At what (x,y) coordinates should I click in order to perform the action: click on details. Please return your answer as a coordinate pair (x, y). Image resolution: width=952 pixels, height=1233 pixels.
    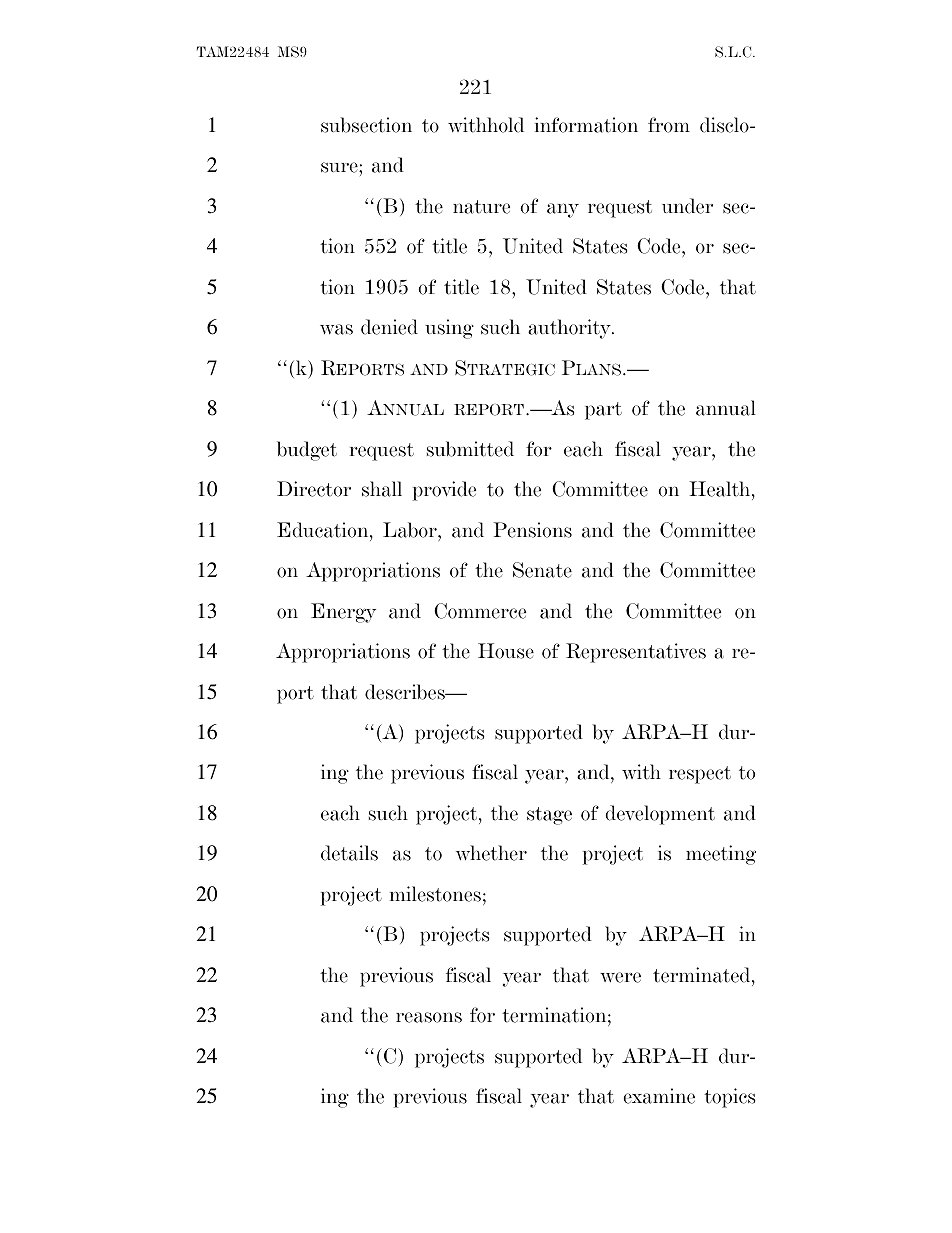
    Looking at the image, I should click on (349, 853).
